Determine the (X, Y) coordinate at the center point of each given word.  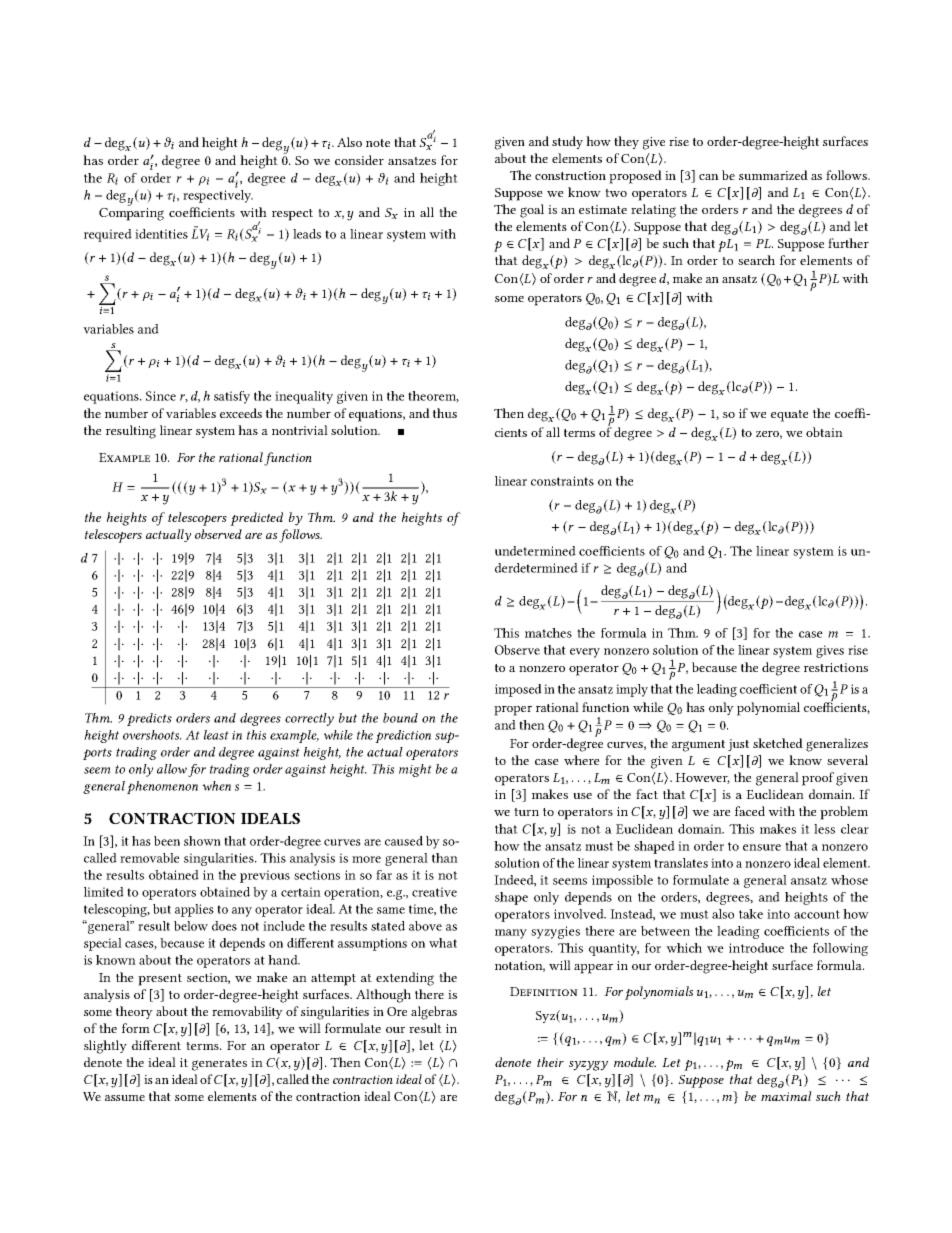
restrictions (836, 667)
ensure (762, 847)
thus (445, 413)
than (445, 858)
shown (202, 841)
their (550, 1062)
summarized (773, 175)
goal (532, 211)
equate (789, 416)
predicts (149, 719)
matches (548, 633)
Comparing (131, 213)
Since (161, 396)
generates (219, 1065)
